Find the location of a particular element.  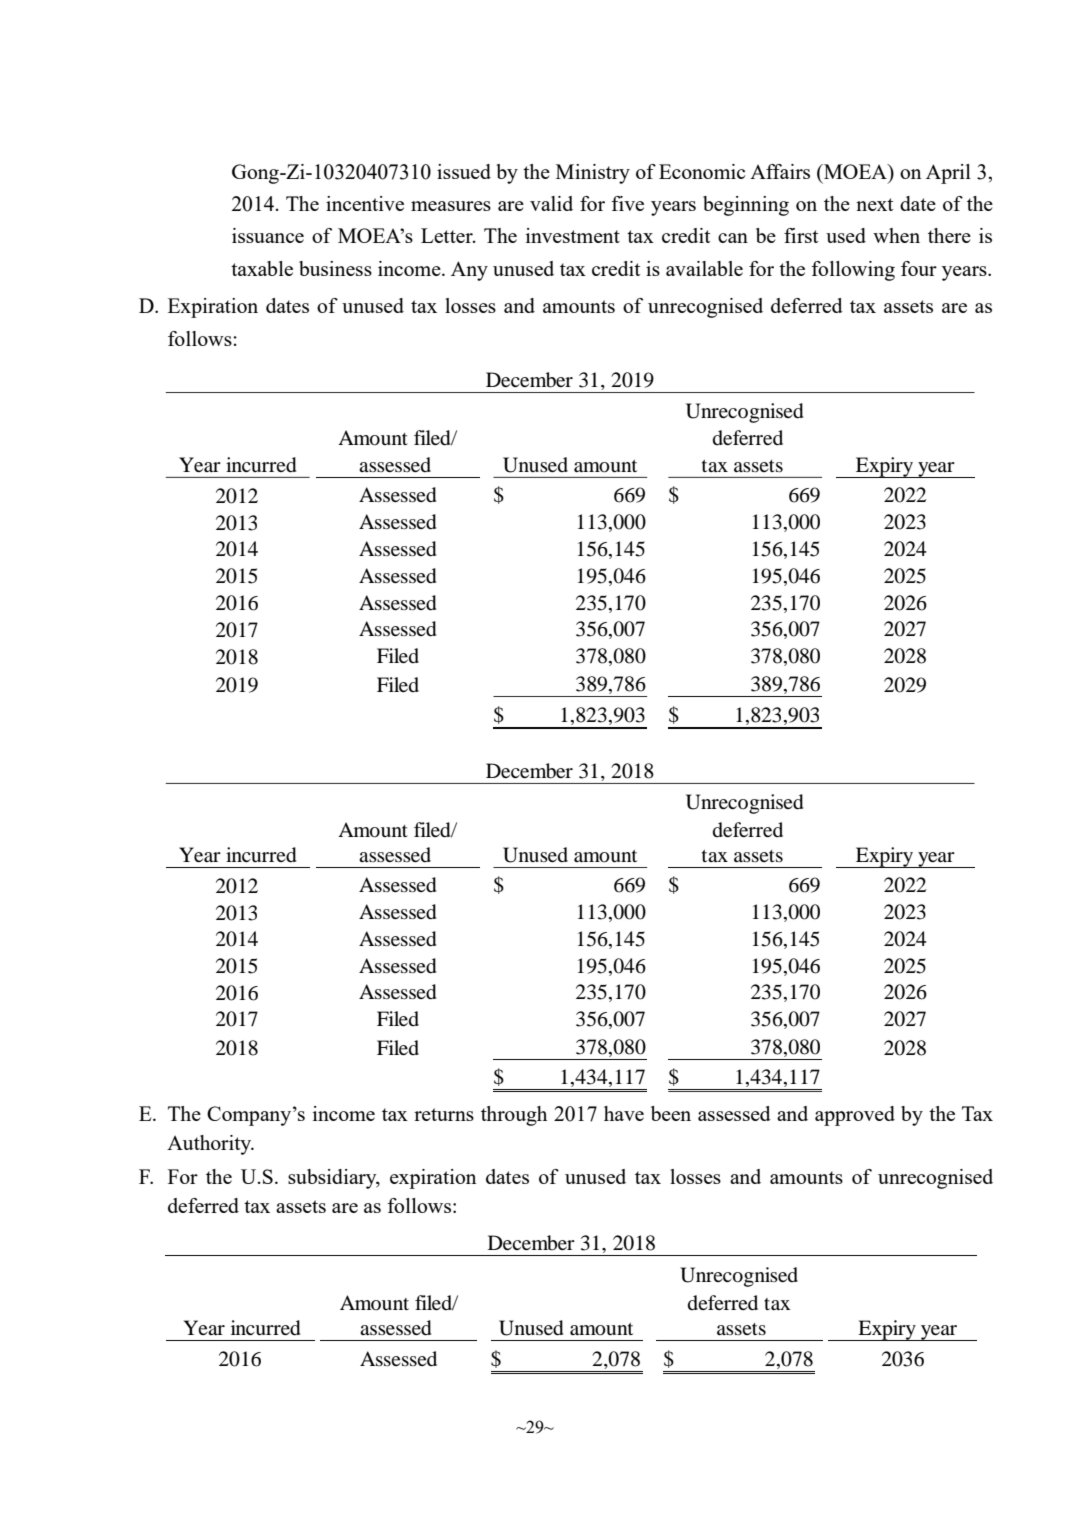

next is located at coordinates (874, 204).
